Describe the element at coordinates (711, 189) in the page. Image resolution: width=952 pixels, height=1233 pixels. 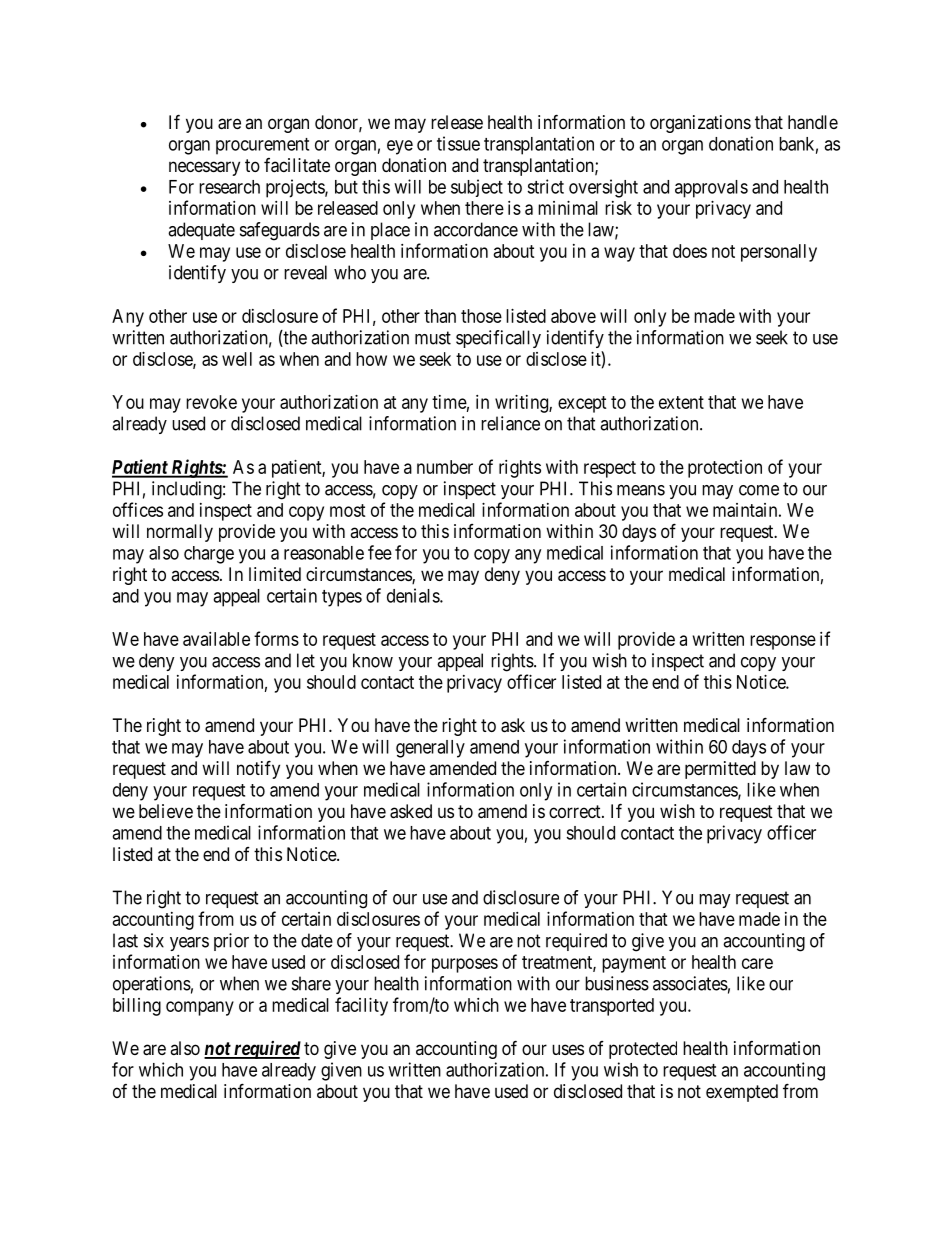
I see `approvals` at that location.
